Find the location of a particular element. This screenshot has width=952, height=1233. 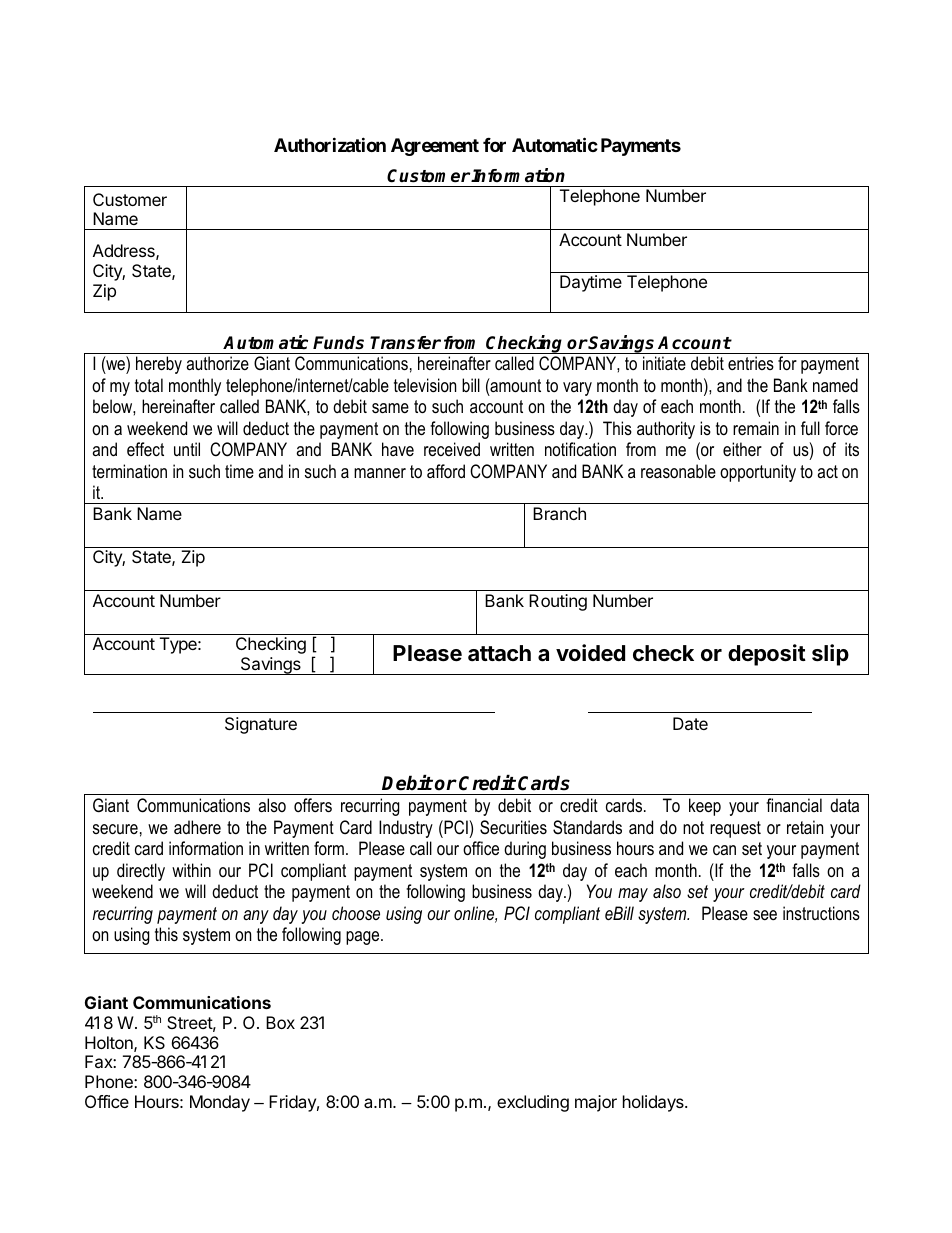

termination is located at coordinates (129, 471).
